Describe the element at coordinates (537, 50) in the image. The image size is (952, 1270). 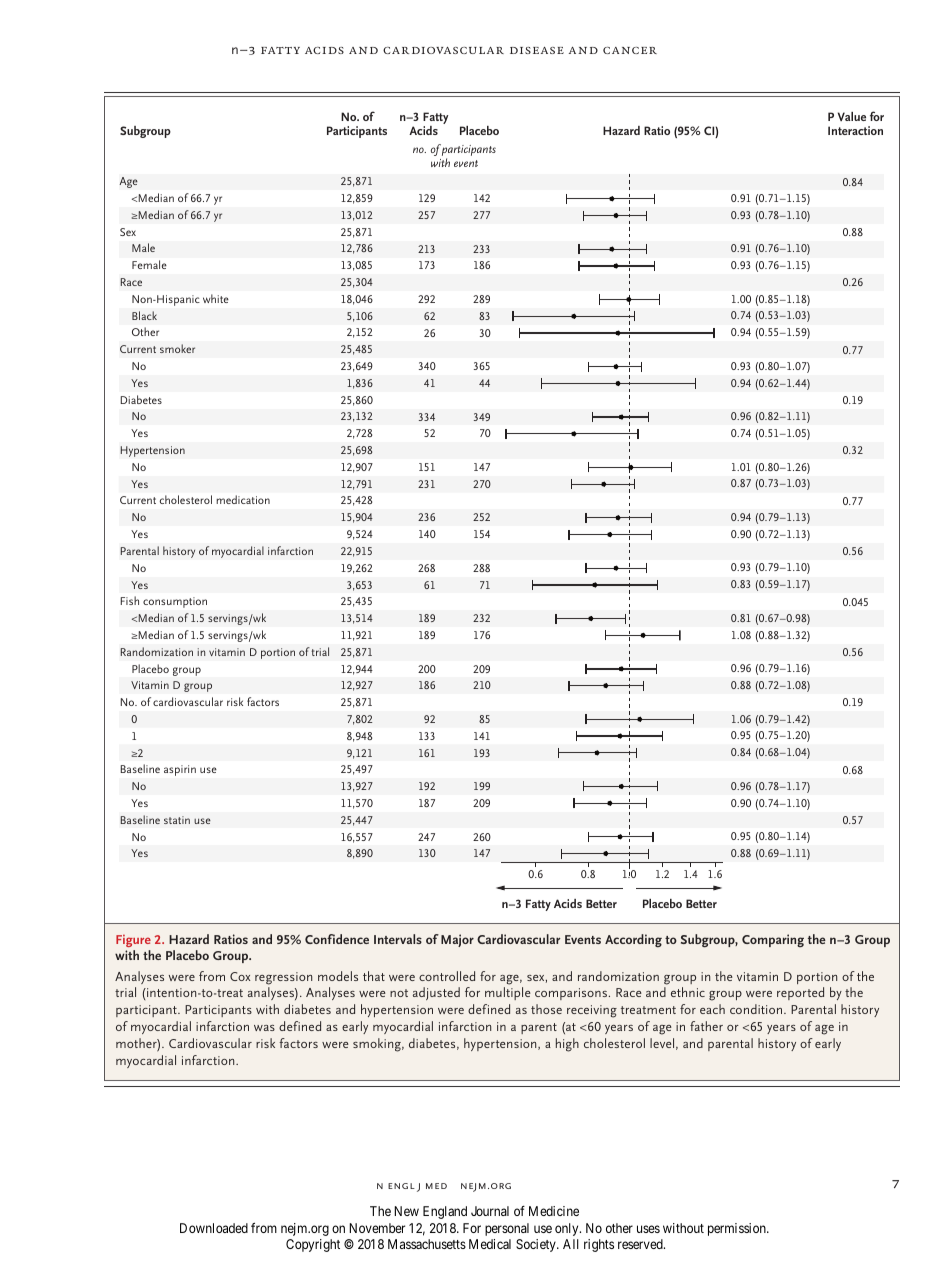
I see `Disease` at that location.
